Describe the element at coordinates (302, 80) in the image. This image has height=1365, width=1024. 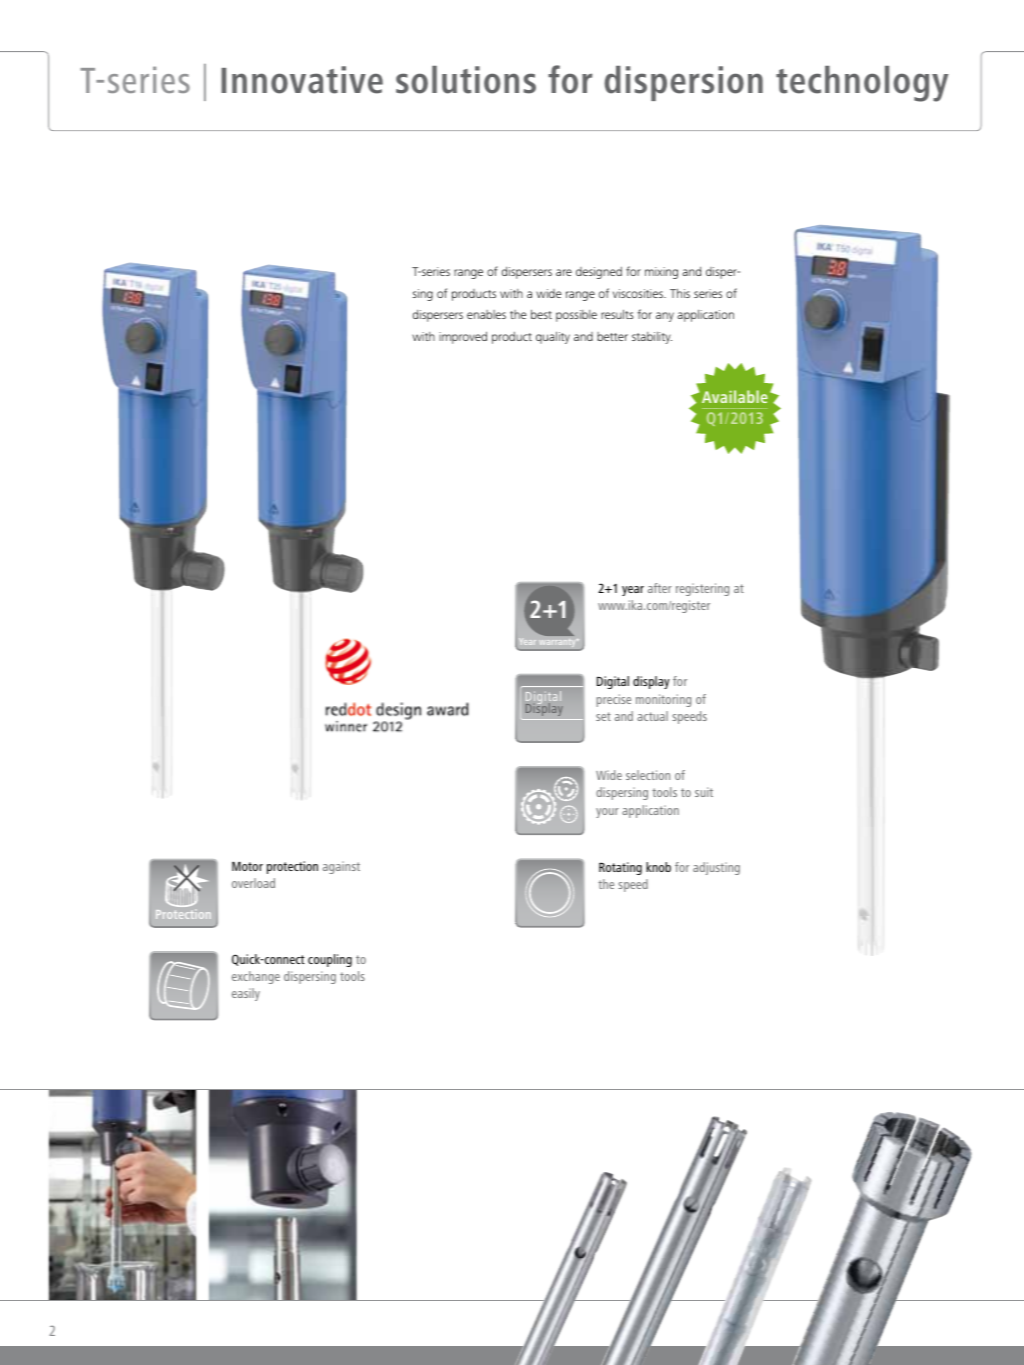
I see `Innovative` at that location.
